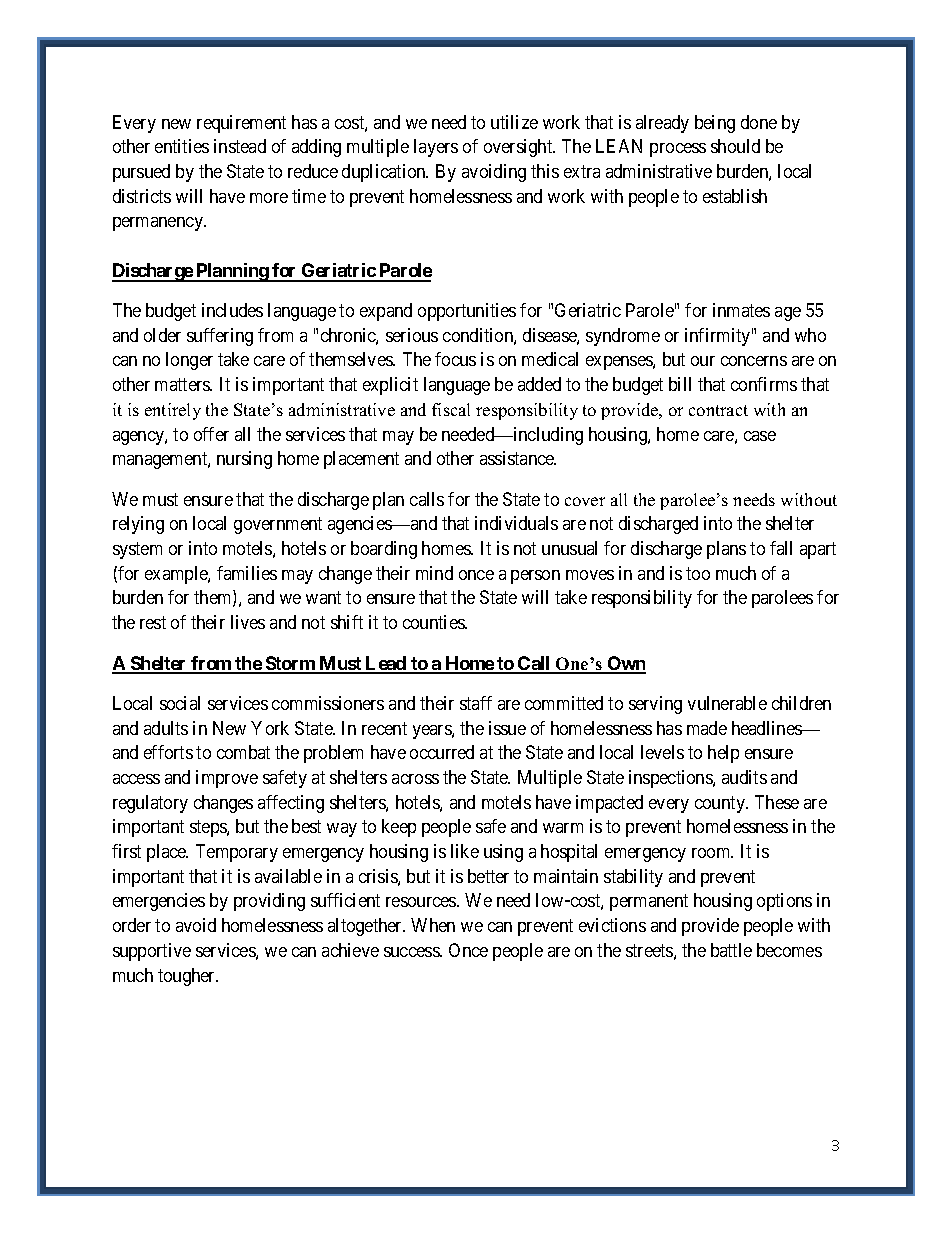 Image resolution: width=952 pixels, height=1233 pixels. Describe the element at coordinates (433, 925) in the document. I see `When` at that location.
